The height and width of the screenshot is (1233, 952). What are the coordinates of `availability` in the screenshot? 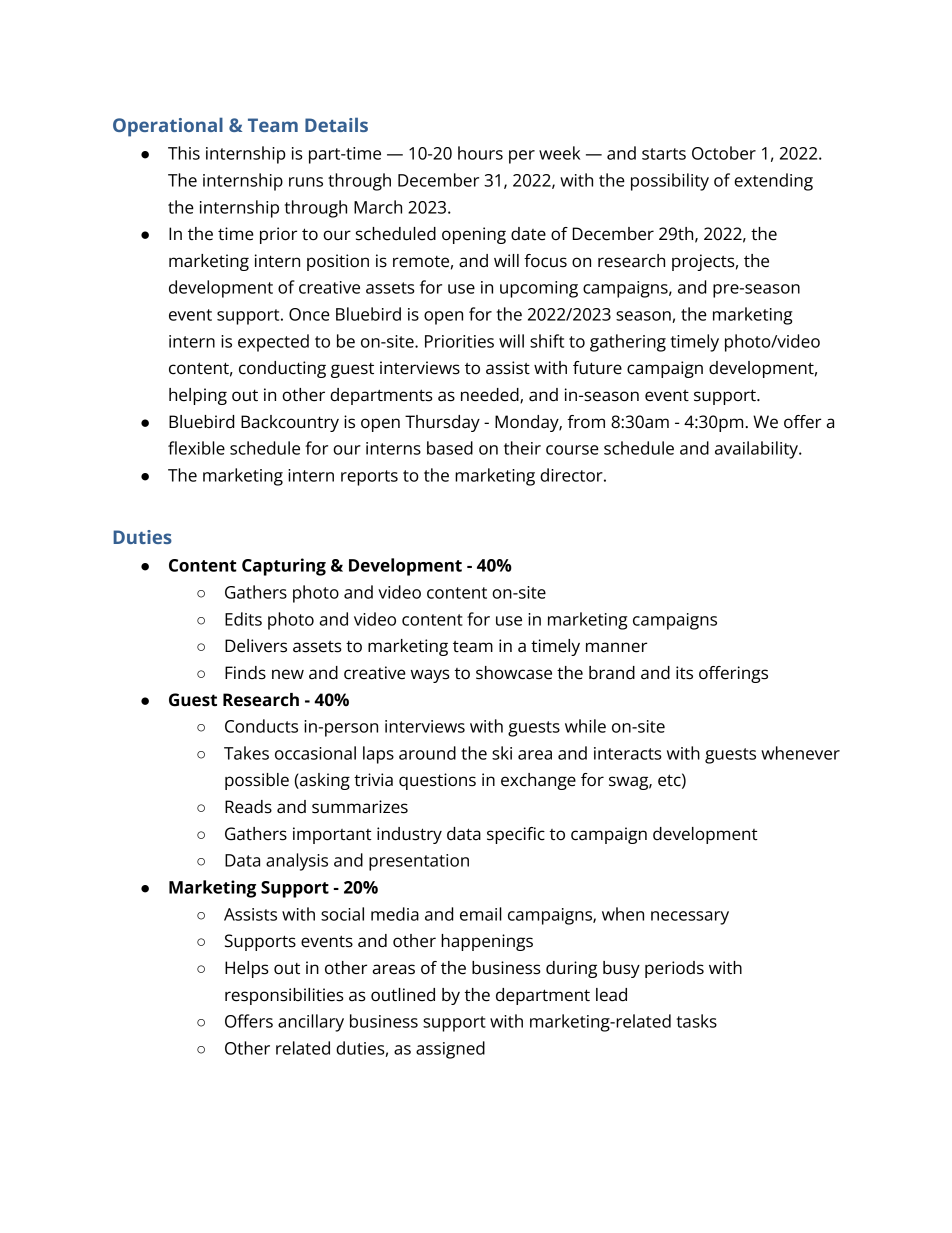 It's located at (757, 450).
